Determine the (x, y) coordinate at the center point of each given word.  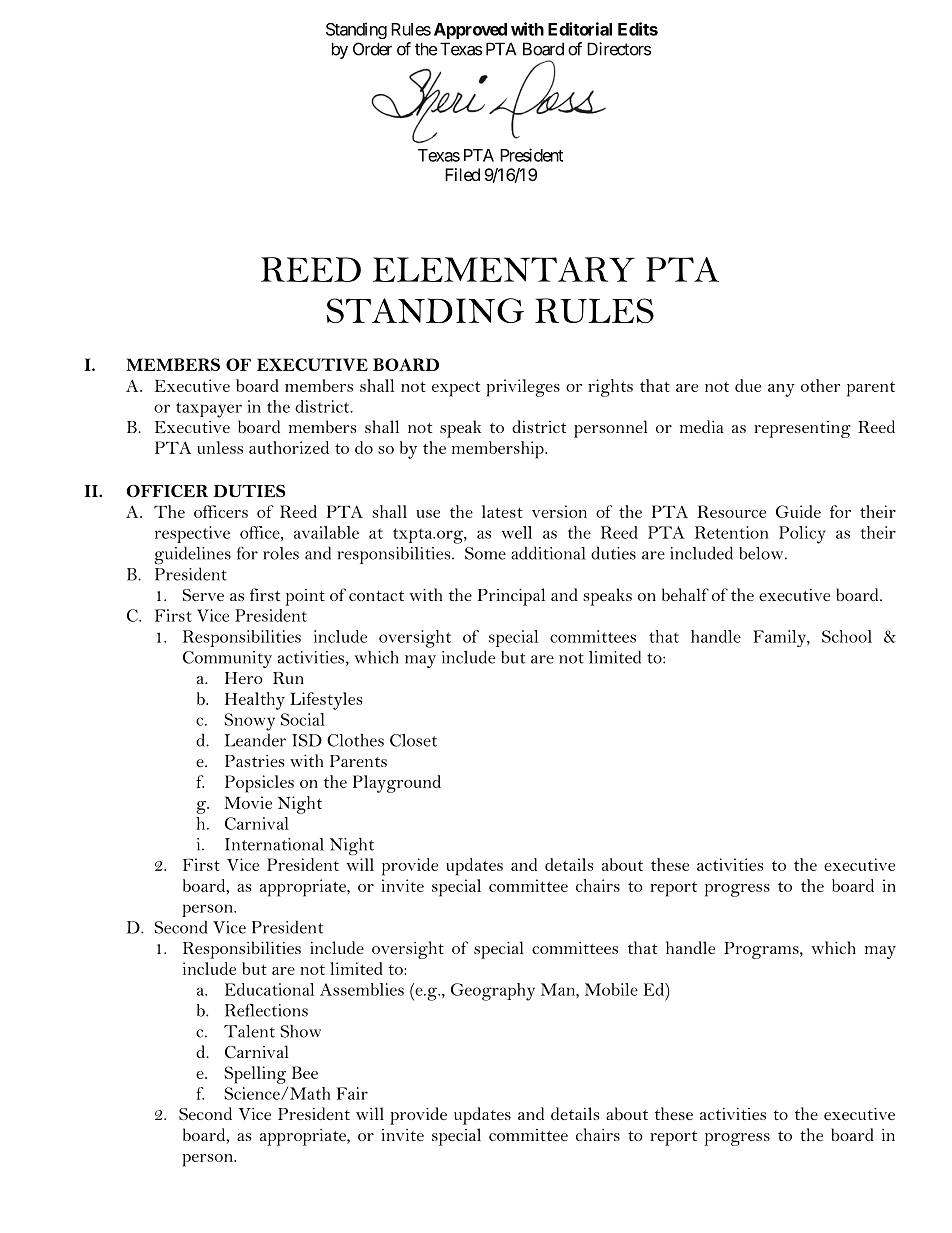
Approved (470, 31)
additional (548, 553)
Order (372, 49)
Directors (619, 49)
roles (281, 553)
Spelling (255, 1075)
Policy (802, 535)
